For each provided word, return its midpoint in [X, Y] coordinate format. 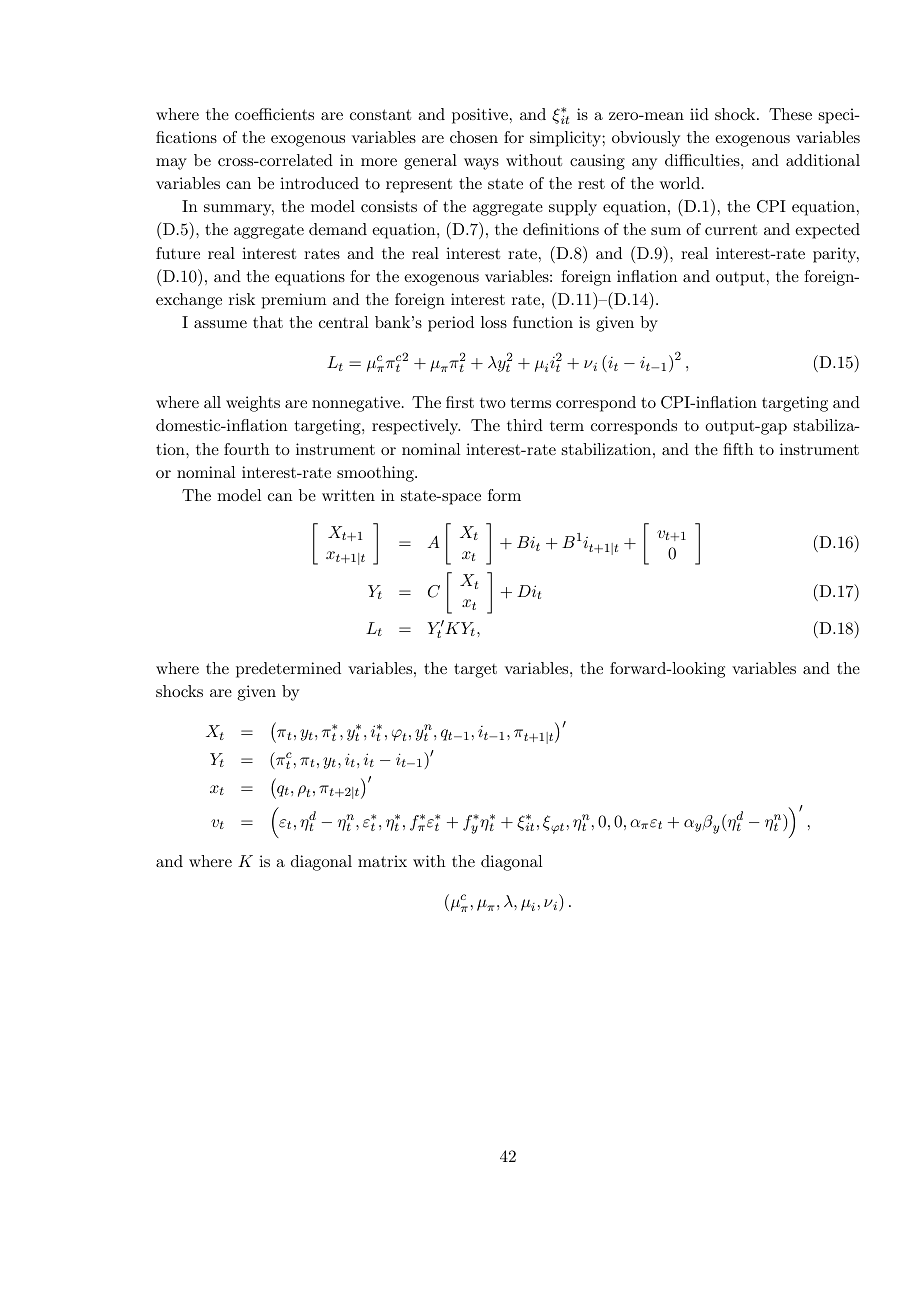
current [731, 229]
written [348, 495]
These [790, 114]
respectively [416, 427]
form [504, 495]
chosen [474, 137]
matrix [382, 861]
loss [494, 322]
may [171, 164]
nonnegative [356, 404]
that [268, 322]
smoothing [376, 474]
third [525, 425]
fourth [247, 449]
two [493, 403]
